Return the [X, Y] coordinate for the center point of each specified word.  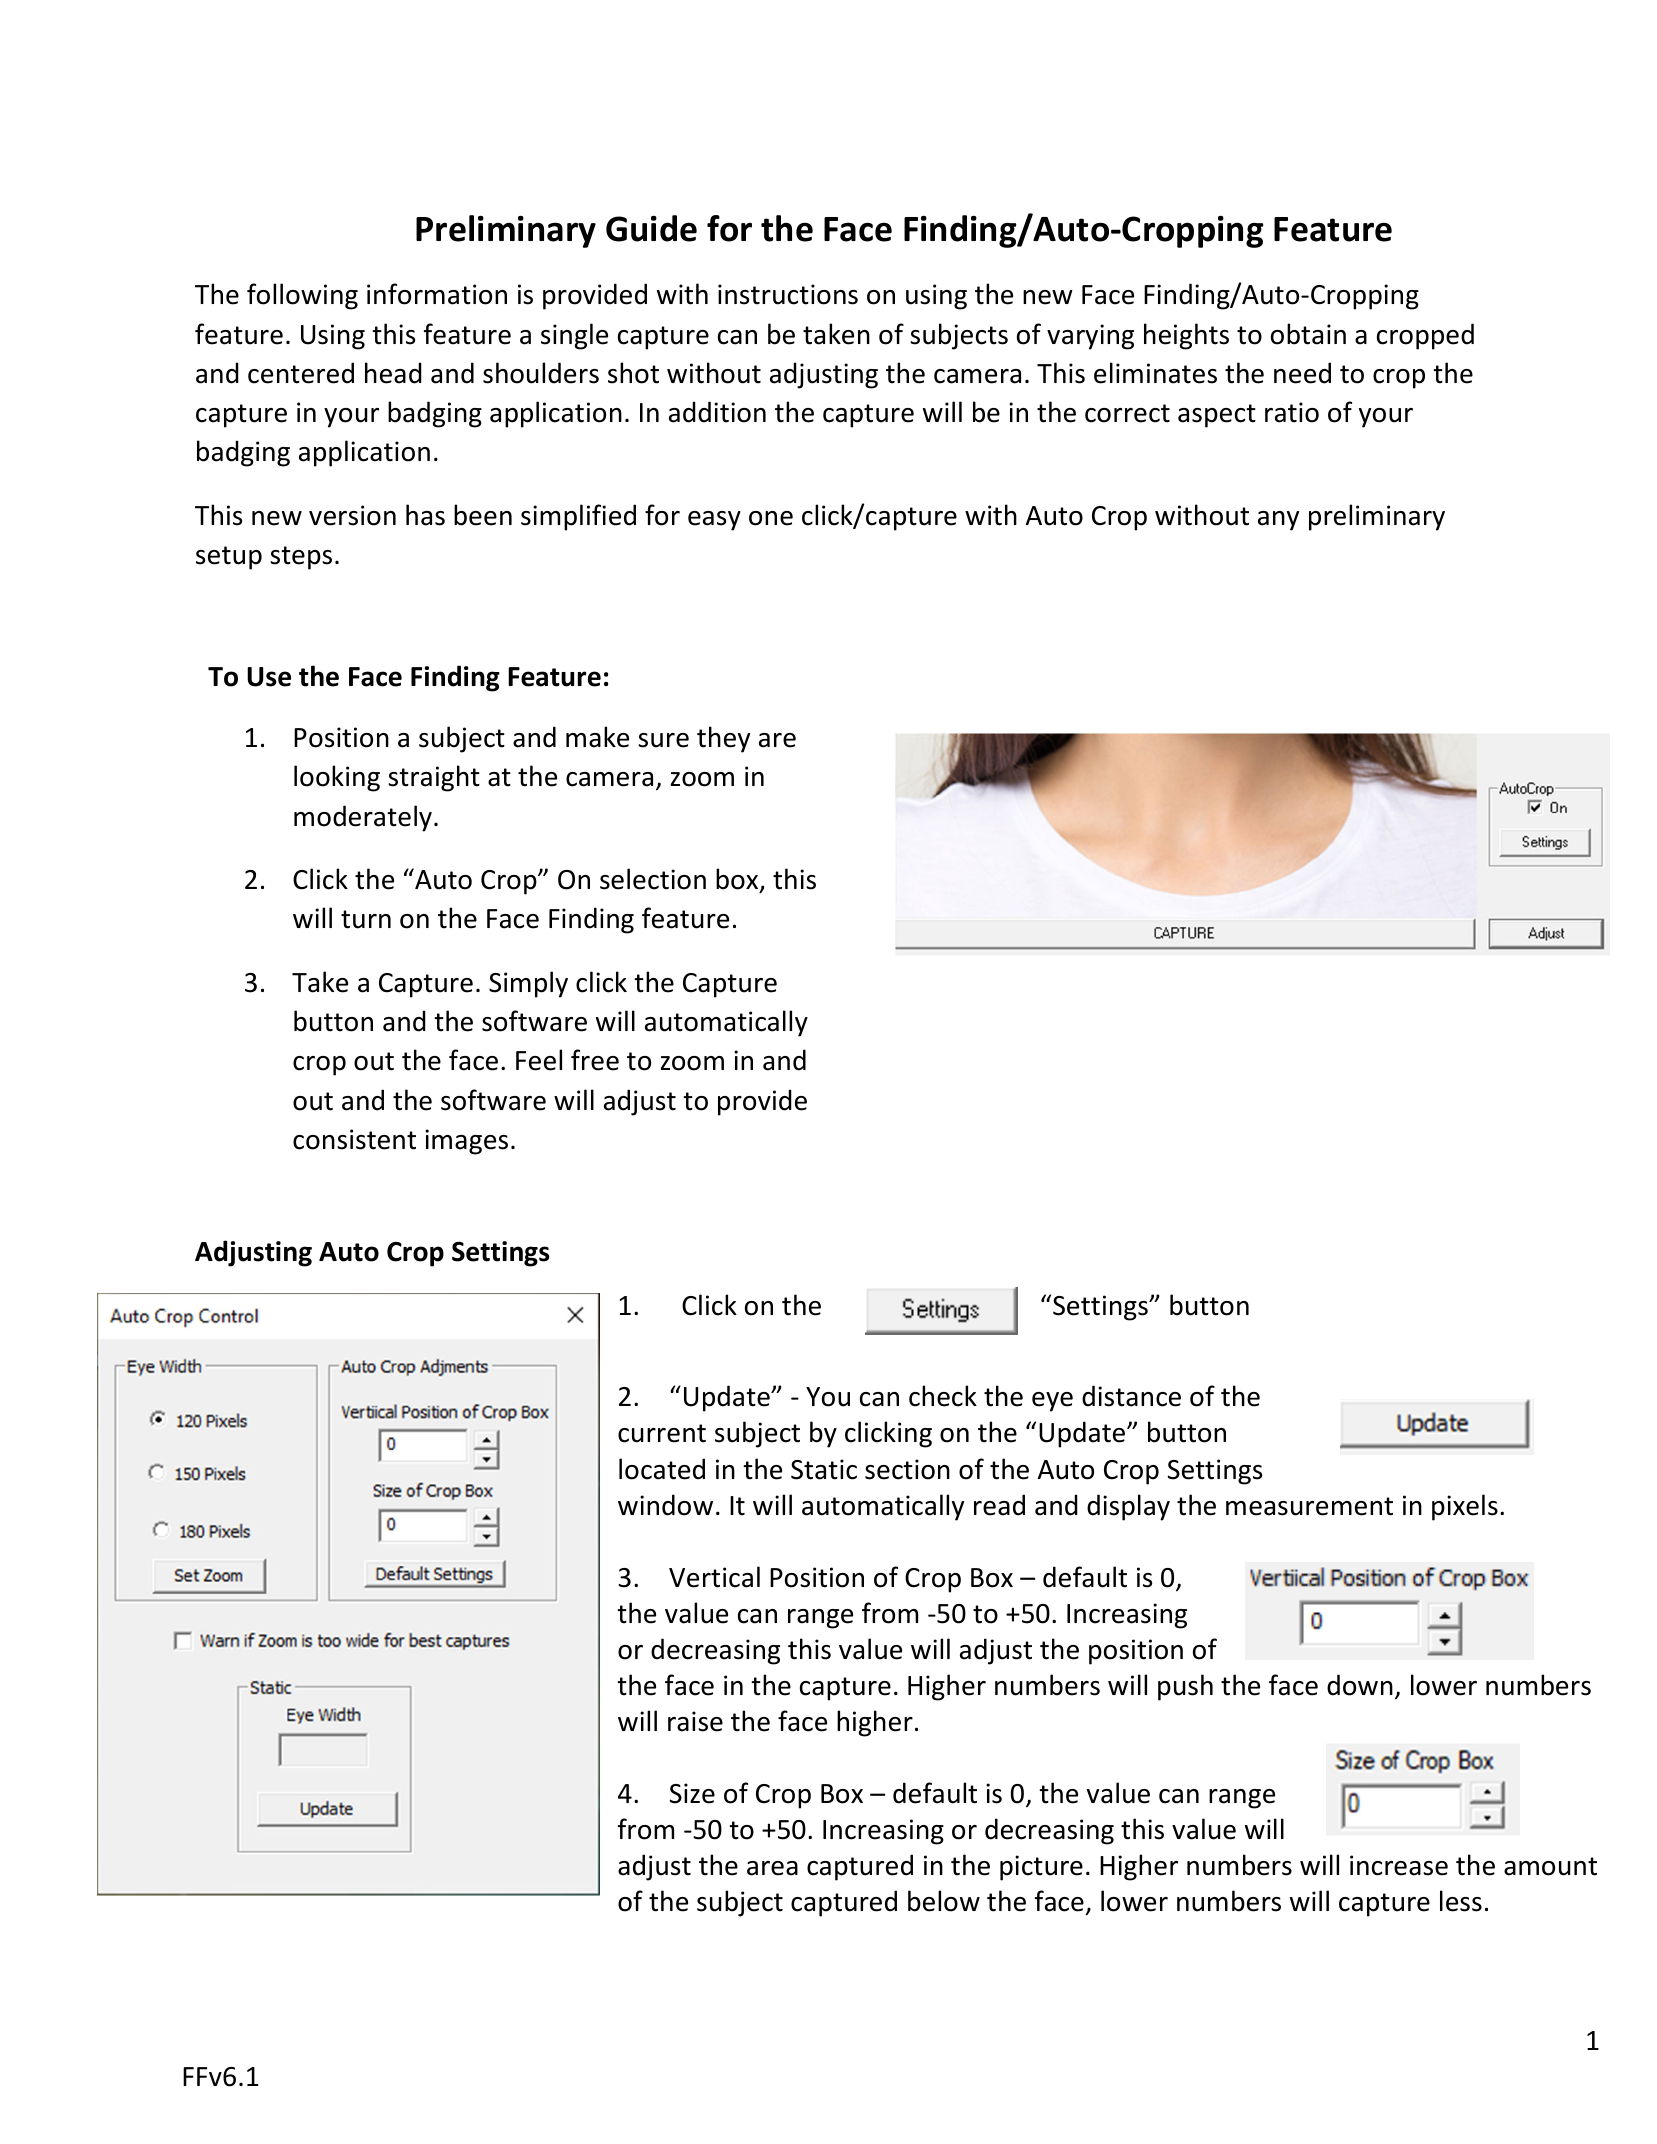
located [662, 1469]
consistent [354, 1139]
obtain [1308, 334]
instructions [788, 294]
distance [1131, 1396]
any [1278, 521]
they [723, 739]
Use [269, 677]
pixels [1465, 1507]
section [907, 1469]
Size [692, 1793]
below [944, 1901]
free [595, 1060]
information [437, 294]
